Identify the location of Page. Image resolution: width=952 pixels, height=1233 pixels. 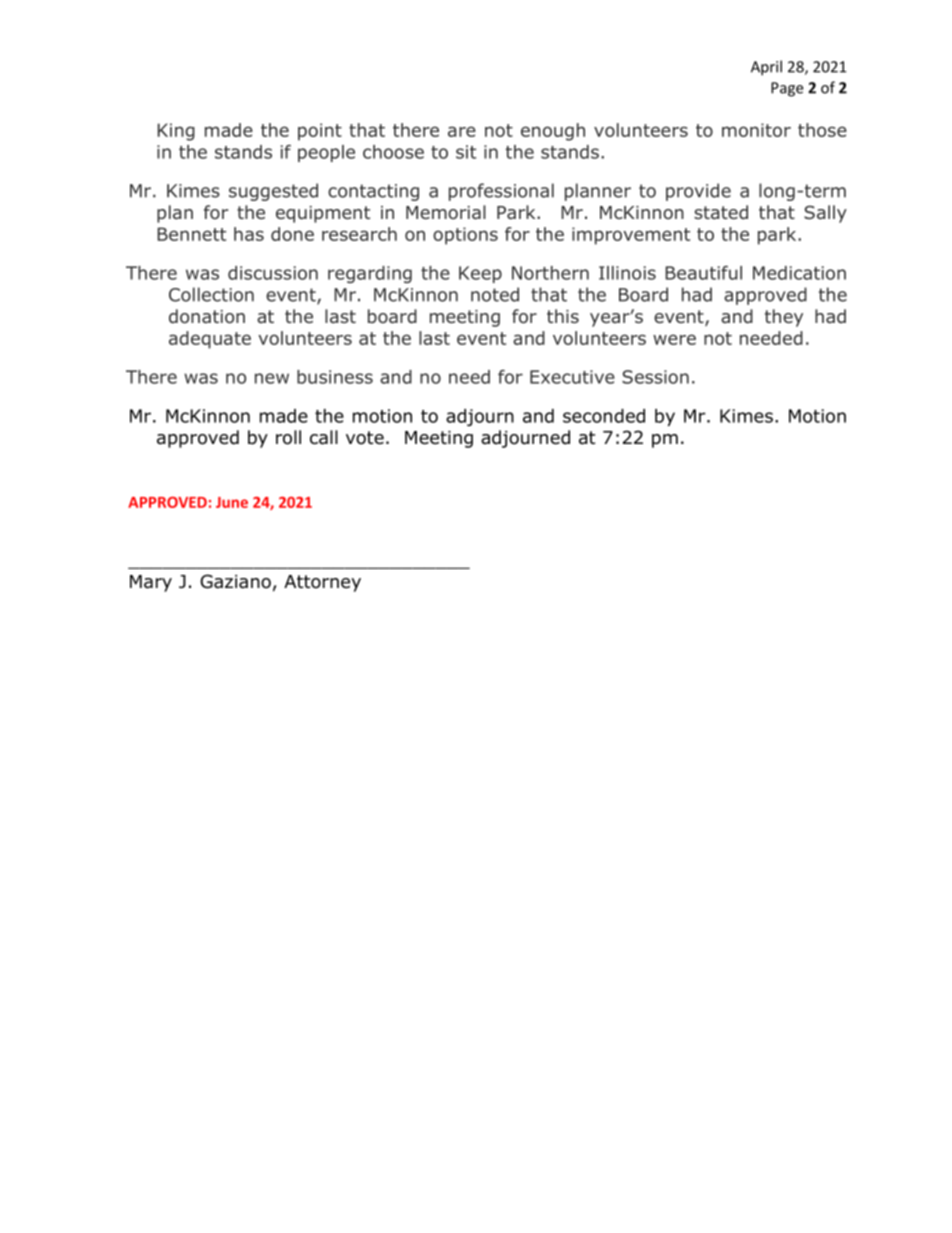
(787, 89).
